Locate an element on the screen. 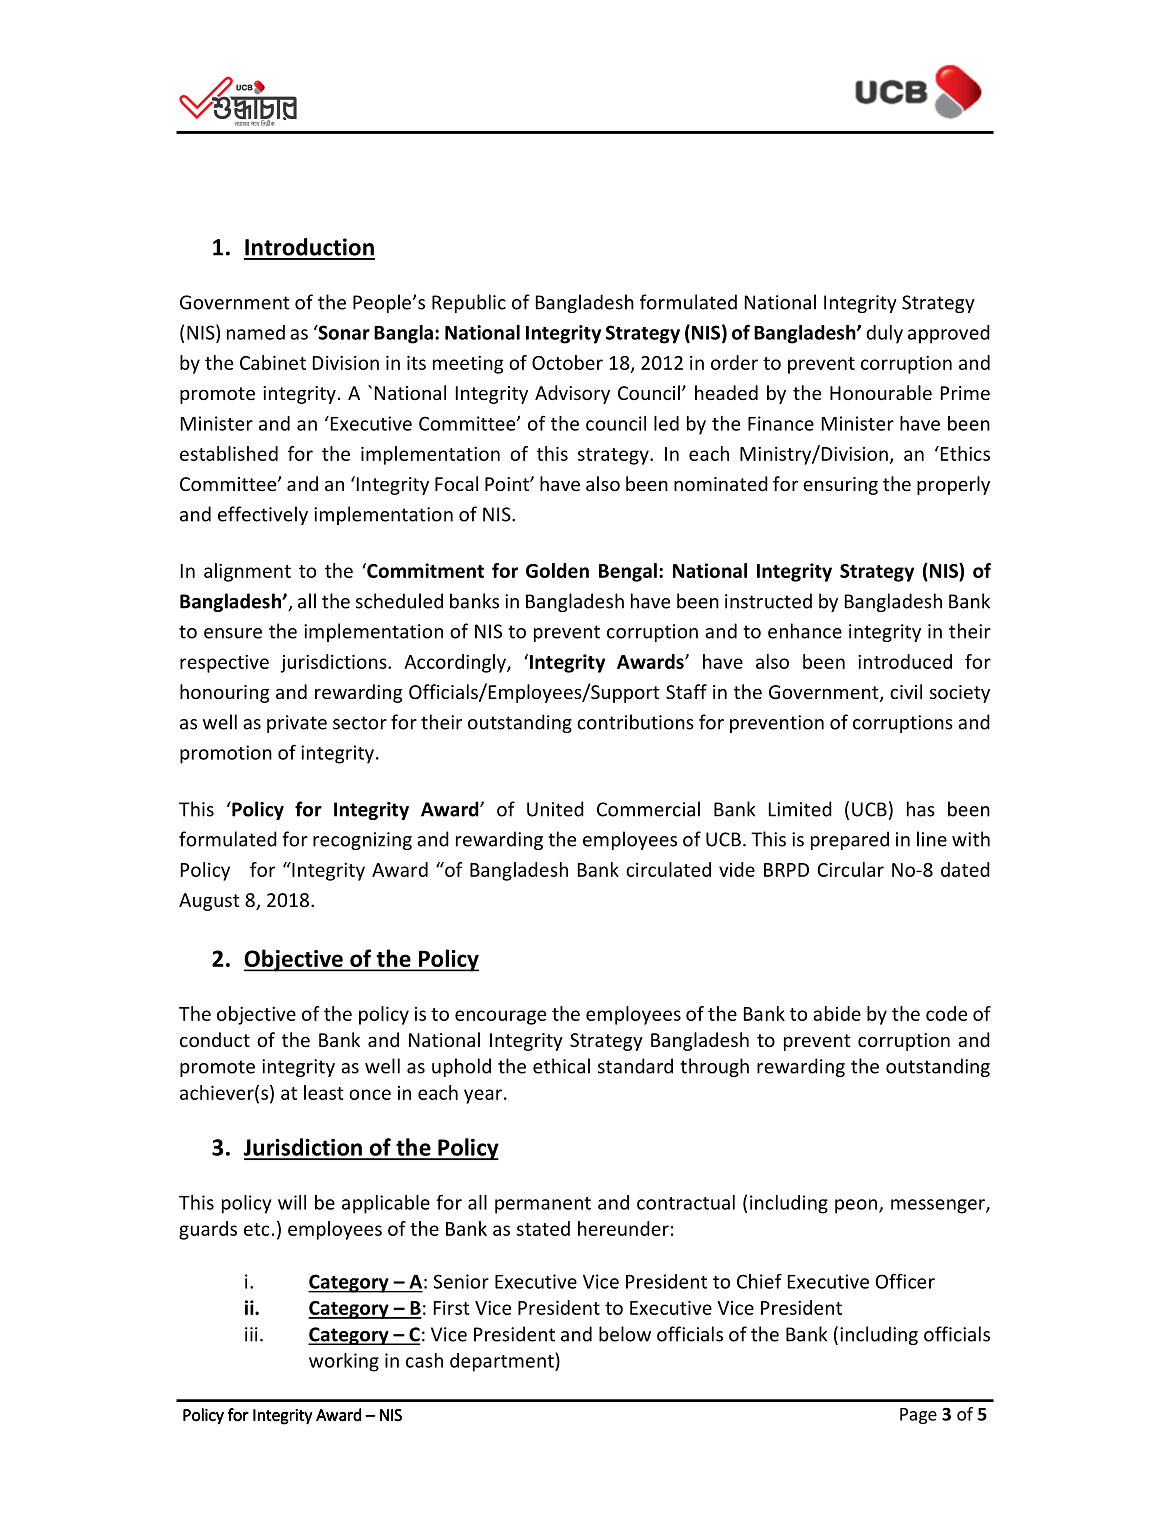  ethical is located at coordinates (561, 1066).
